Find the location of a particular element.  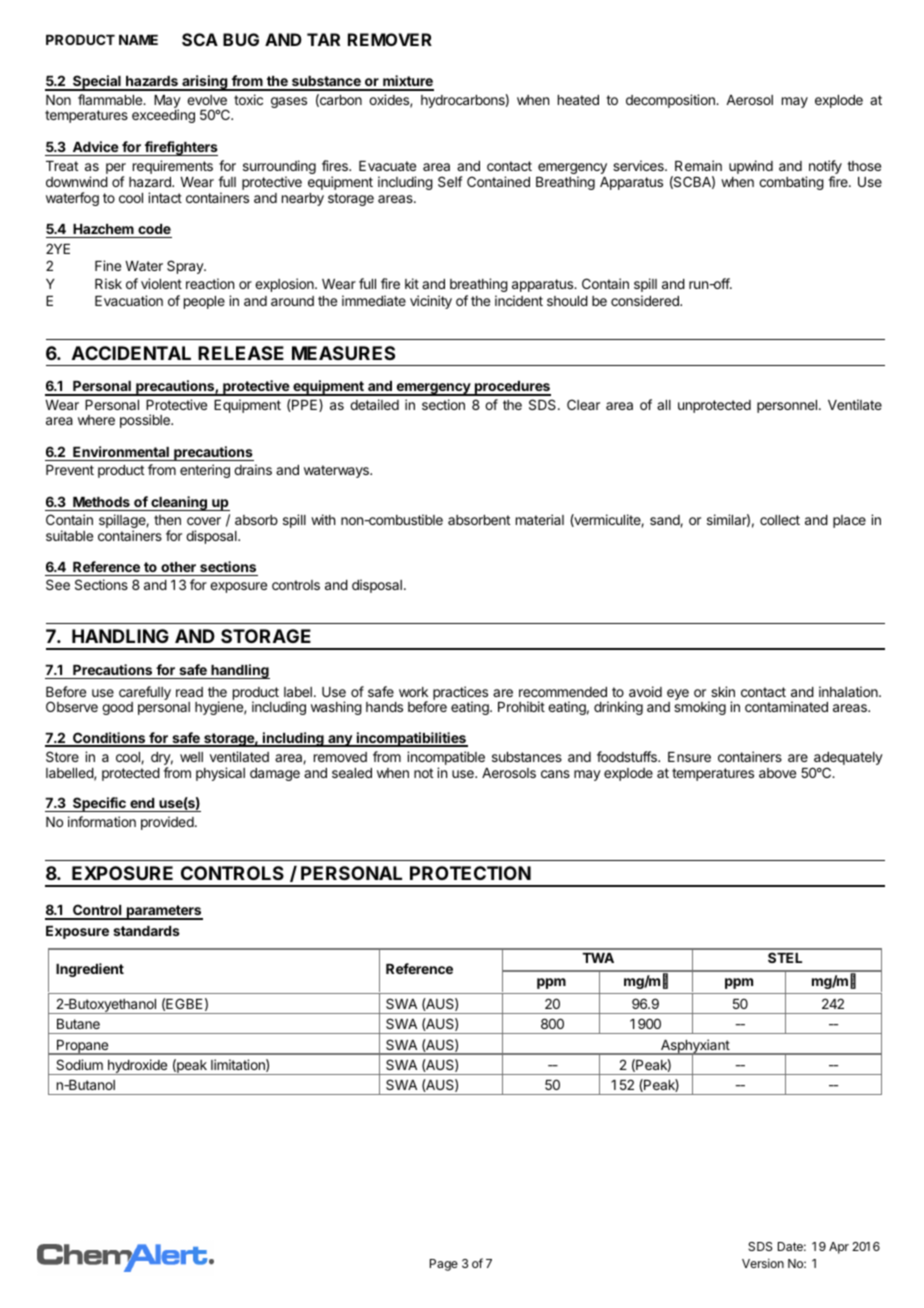

Apr is located at coordinates (839, 1248).
